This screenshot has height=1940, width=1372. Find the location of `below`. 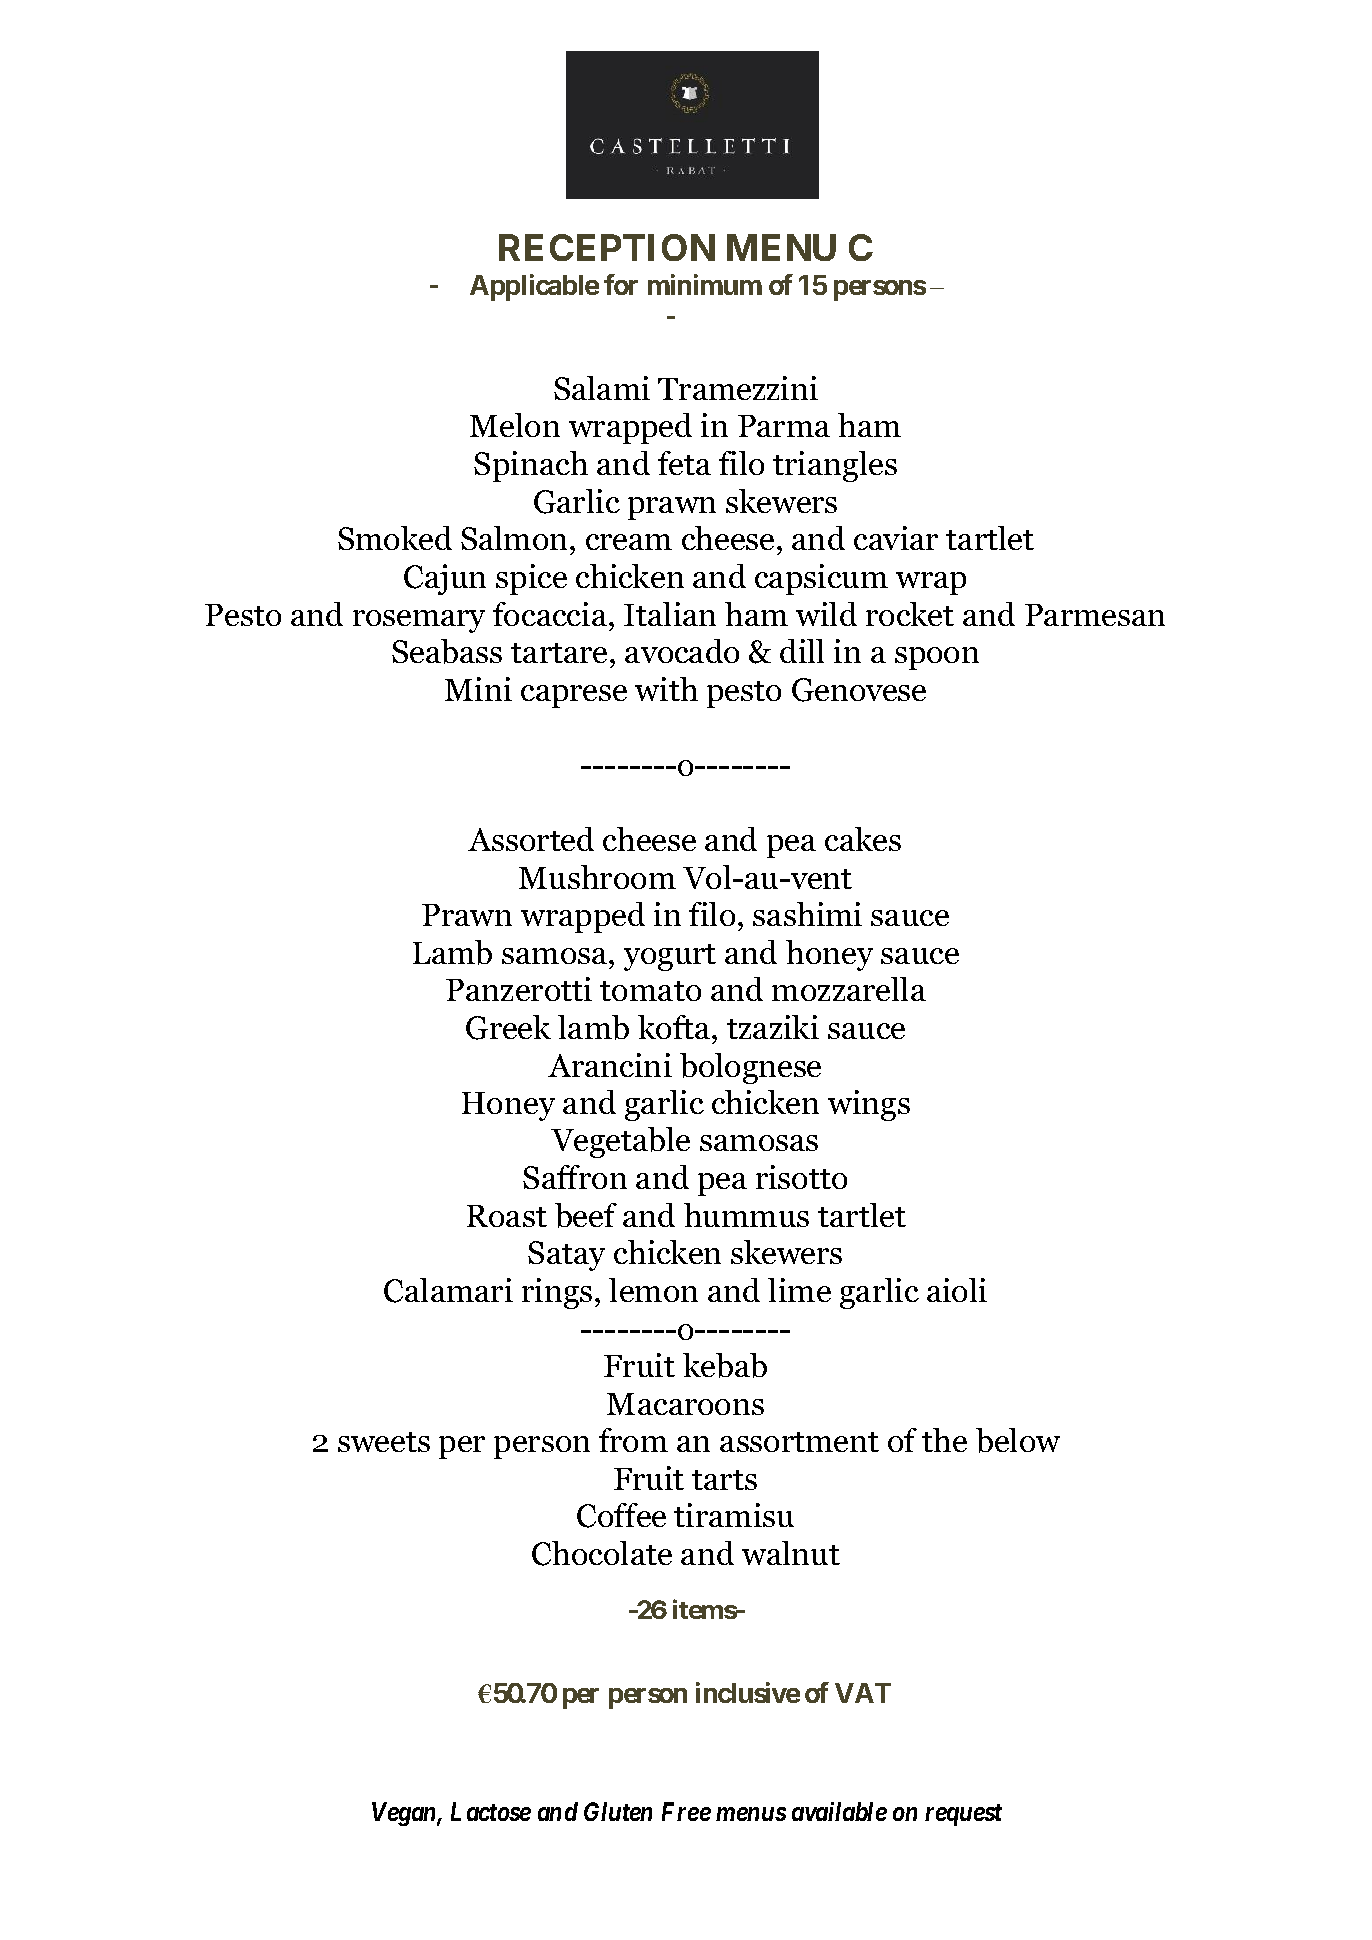

below is located at coordinates (1018, 1440).
